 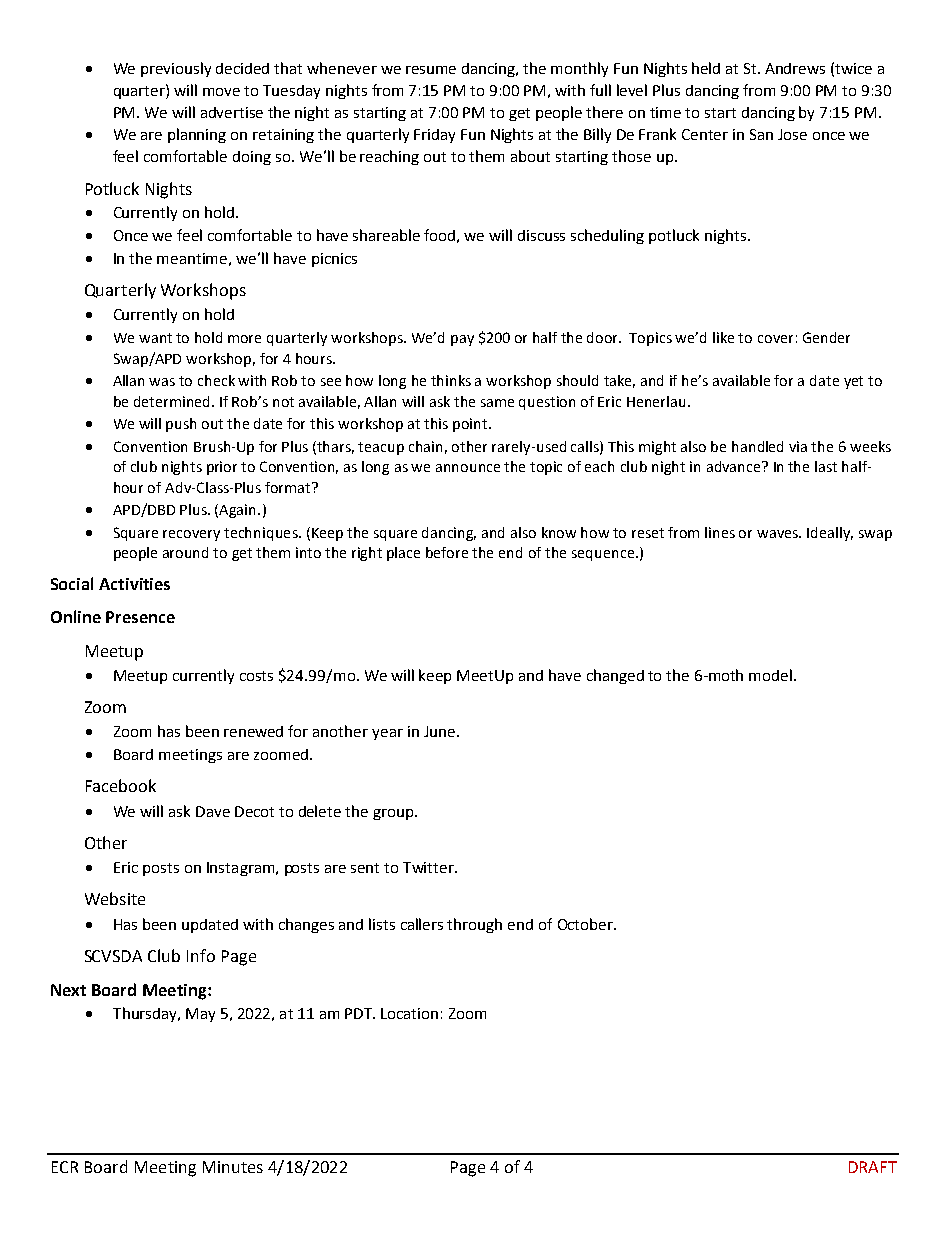 What do you see at coordinates (201, 955) in the image?
I see `Info` at bounding box center [201, 955].
